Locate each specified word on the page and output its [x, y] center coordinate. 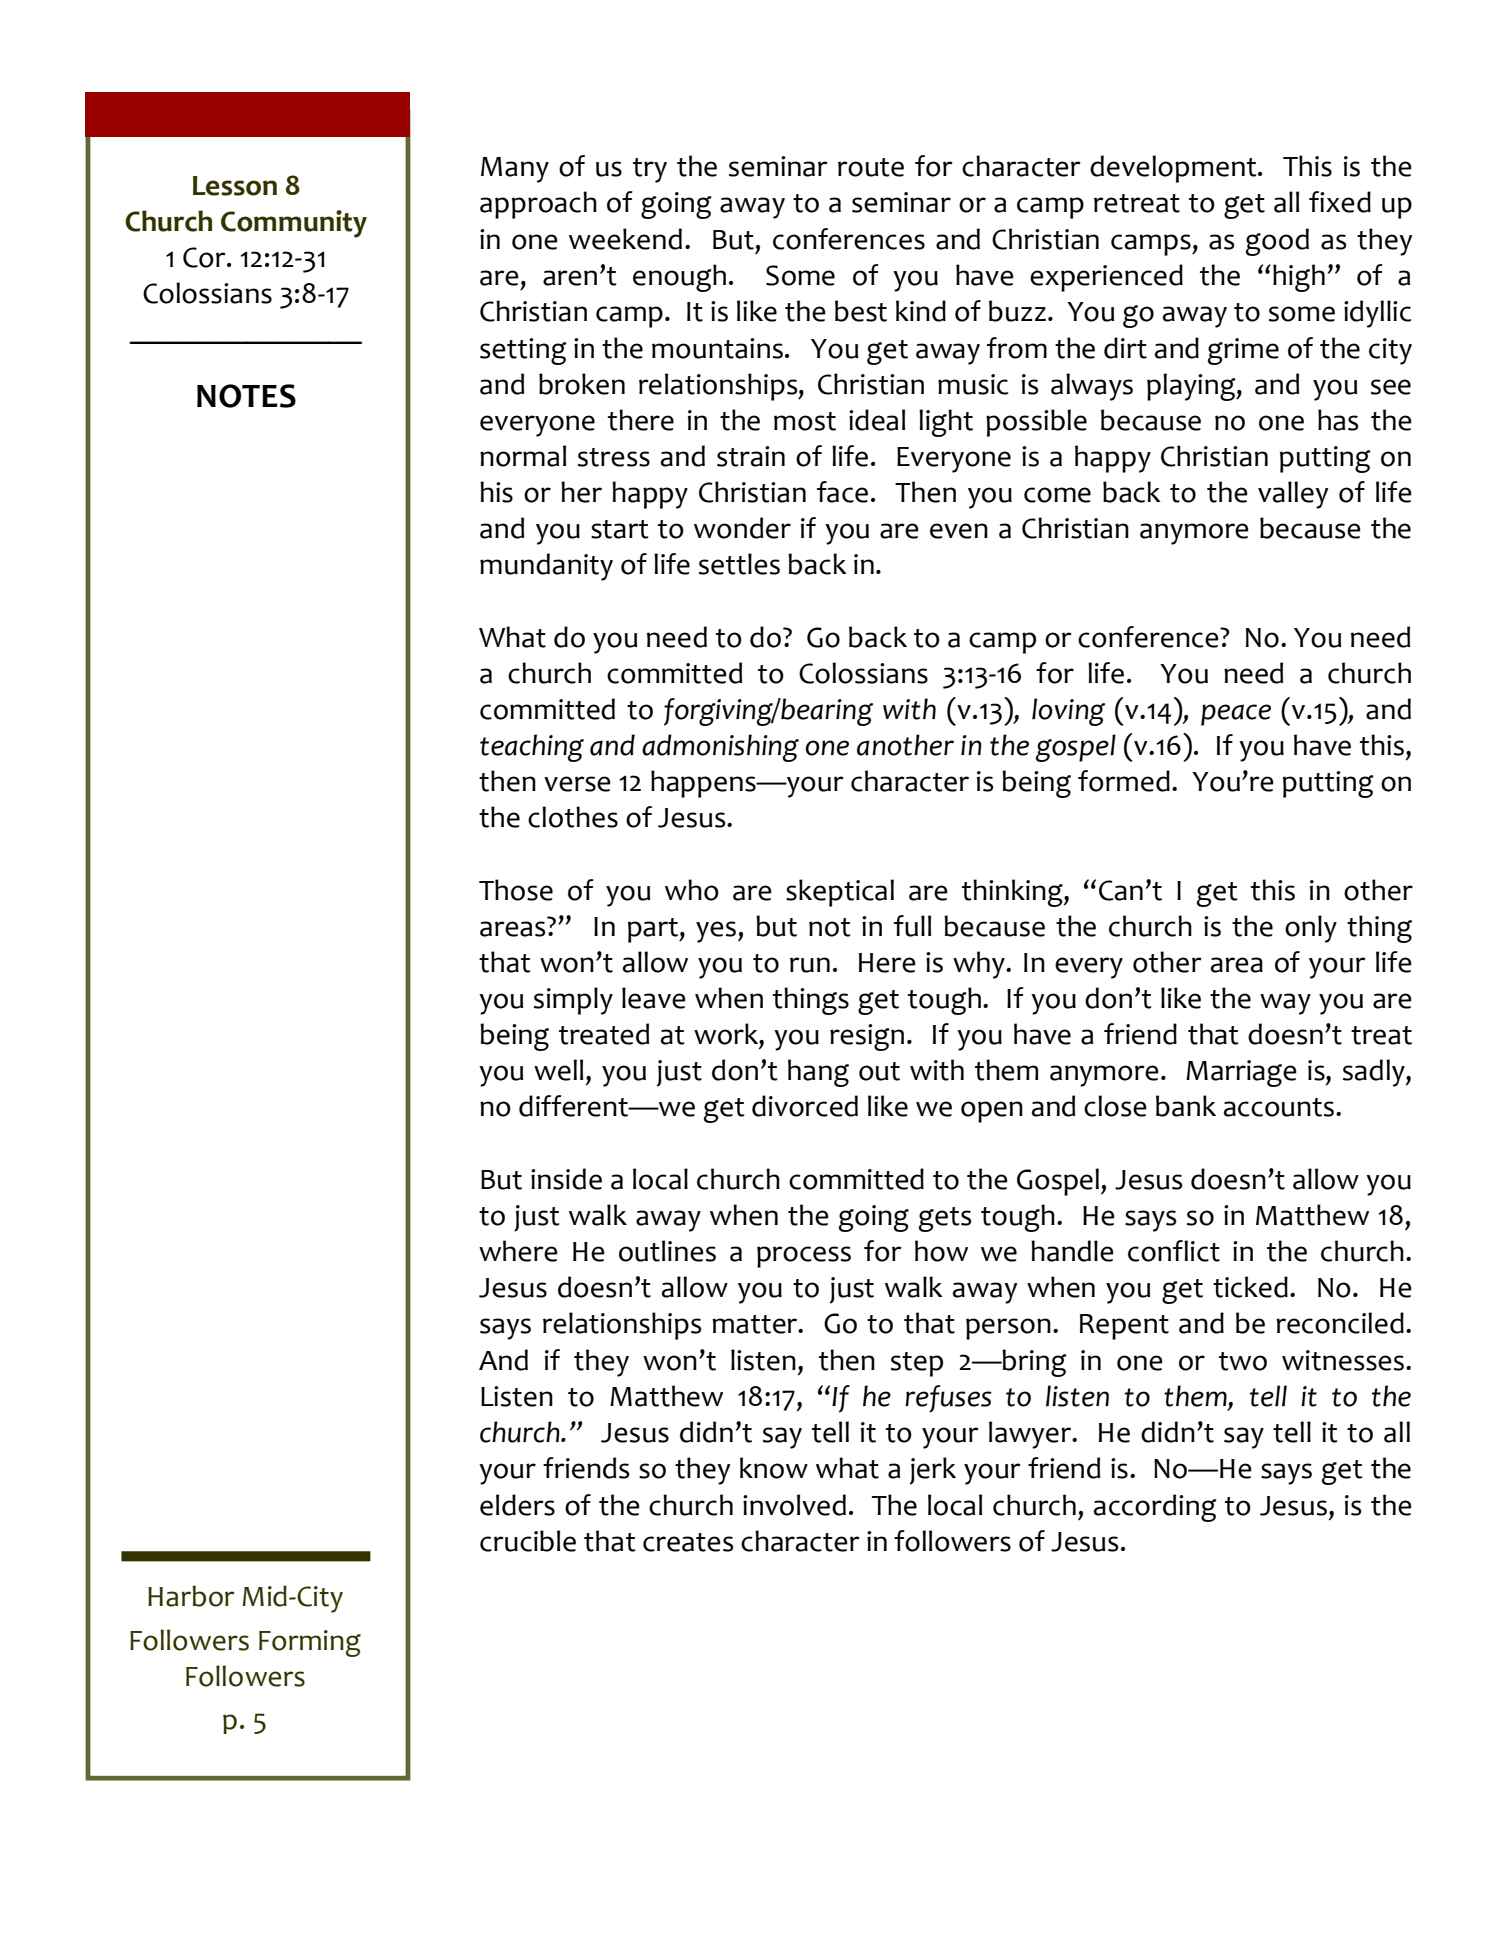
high [1299, 278]
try [650, 170]
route [871, 167]
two [1243, 1361]
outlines [667, 1251]
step [917, 1364]
